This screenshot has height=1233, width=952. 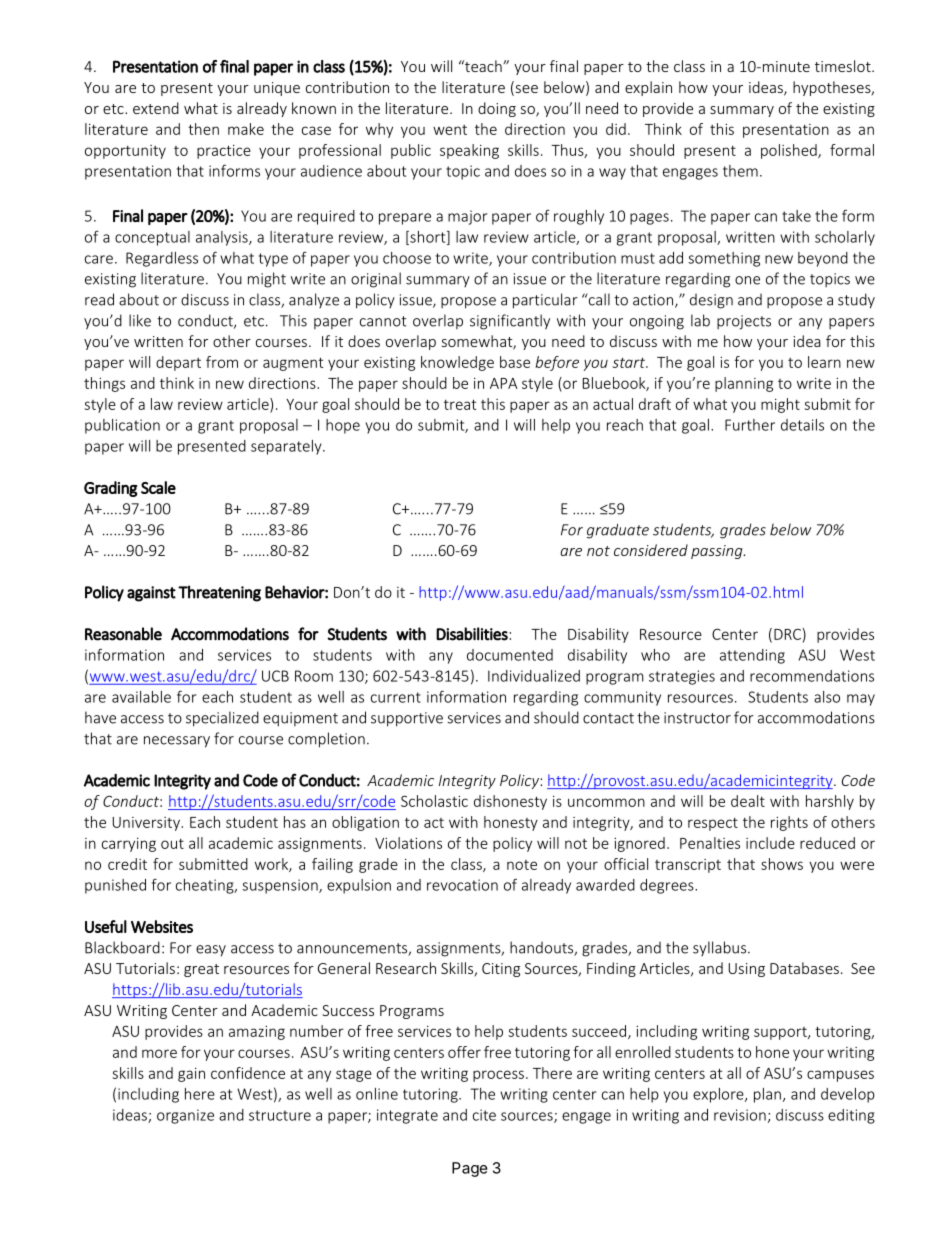 I want to click on attending, so click(x=752, y=656).
